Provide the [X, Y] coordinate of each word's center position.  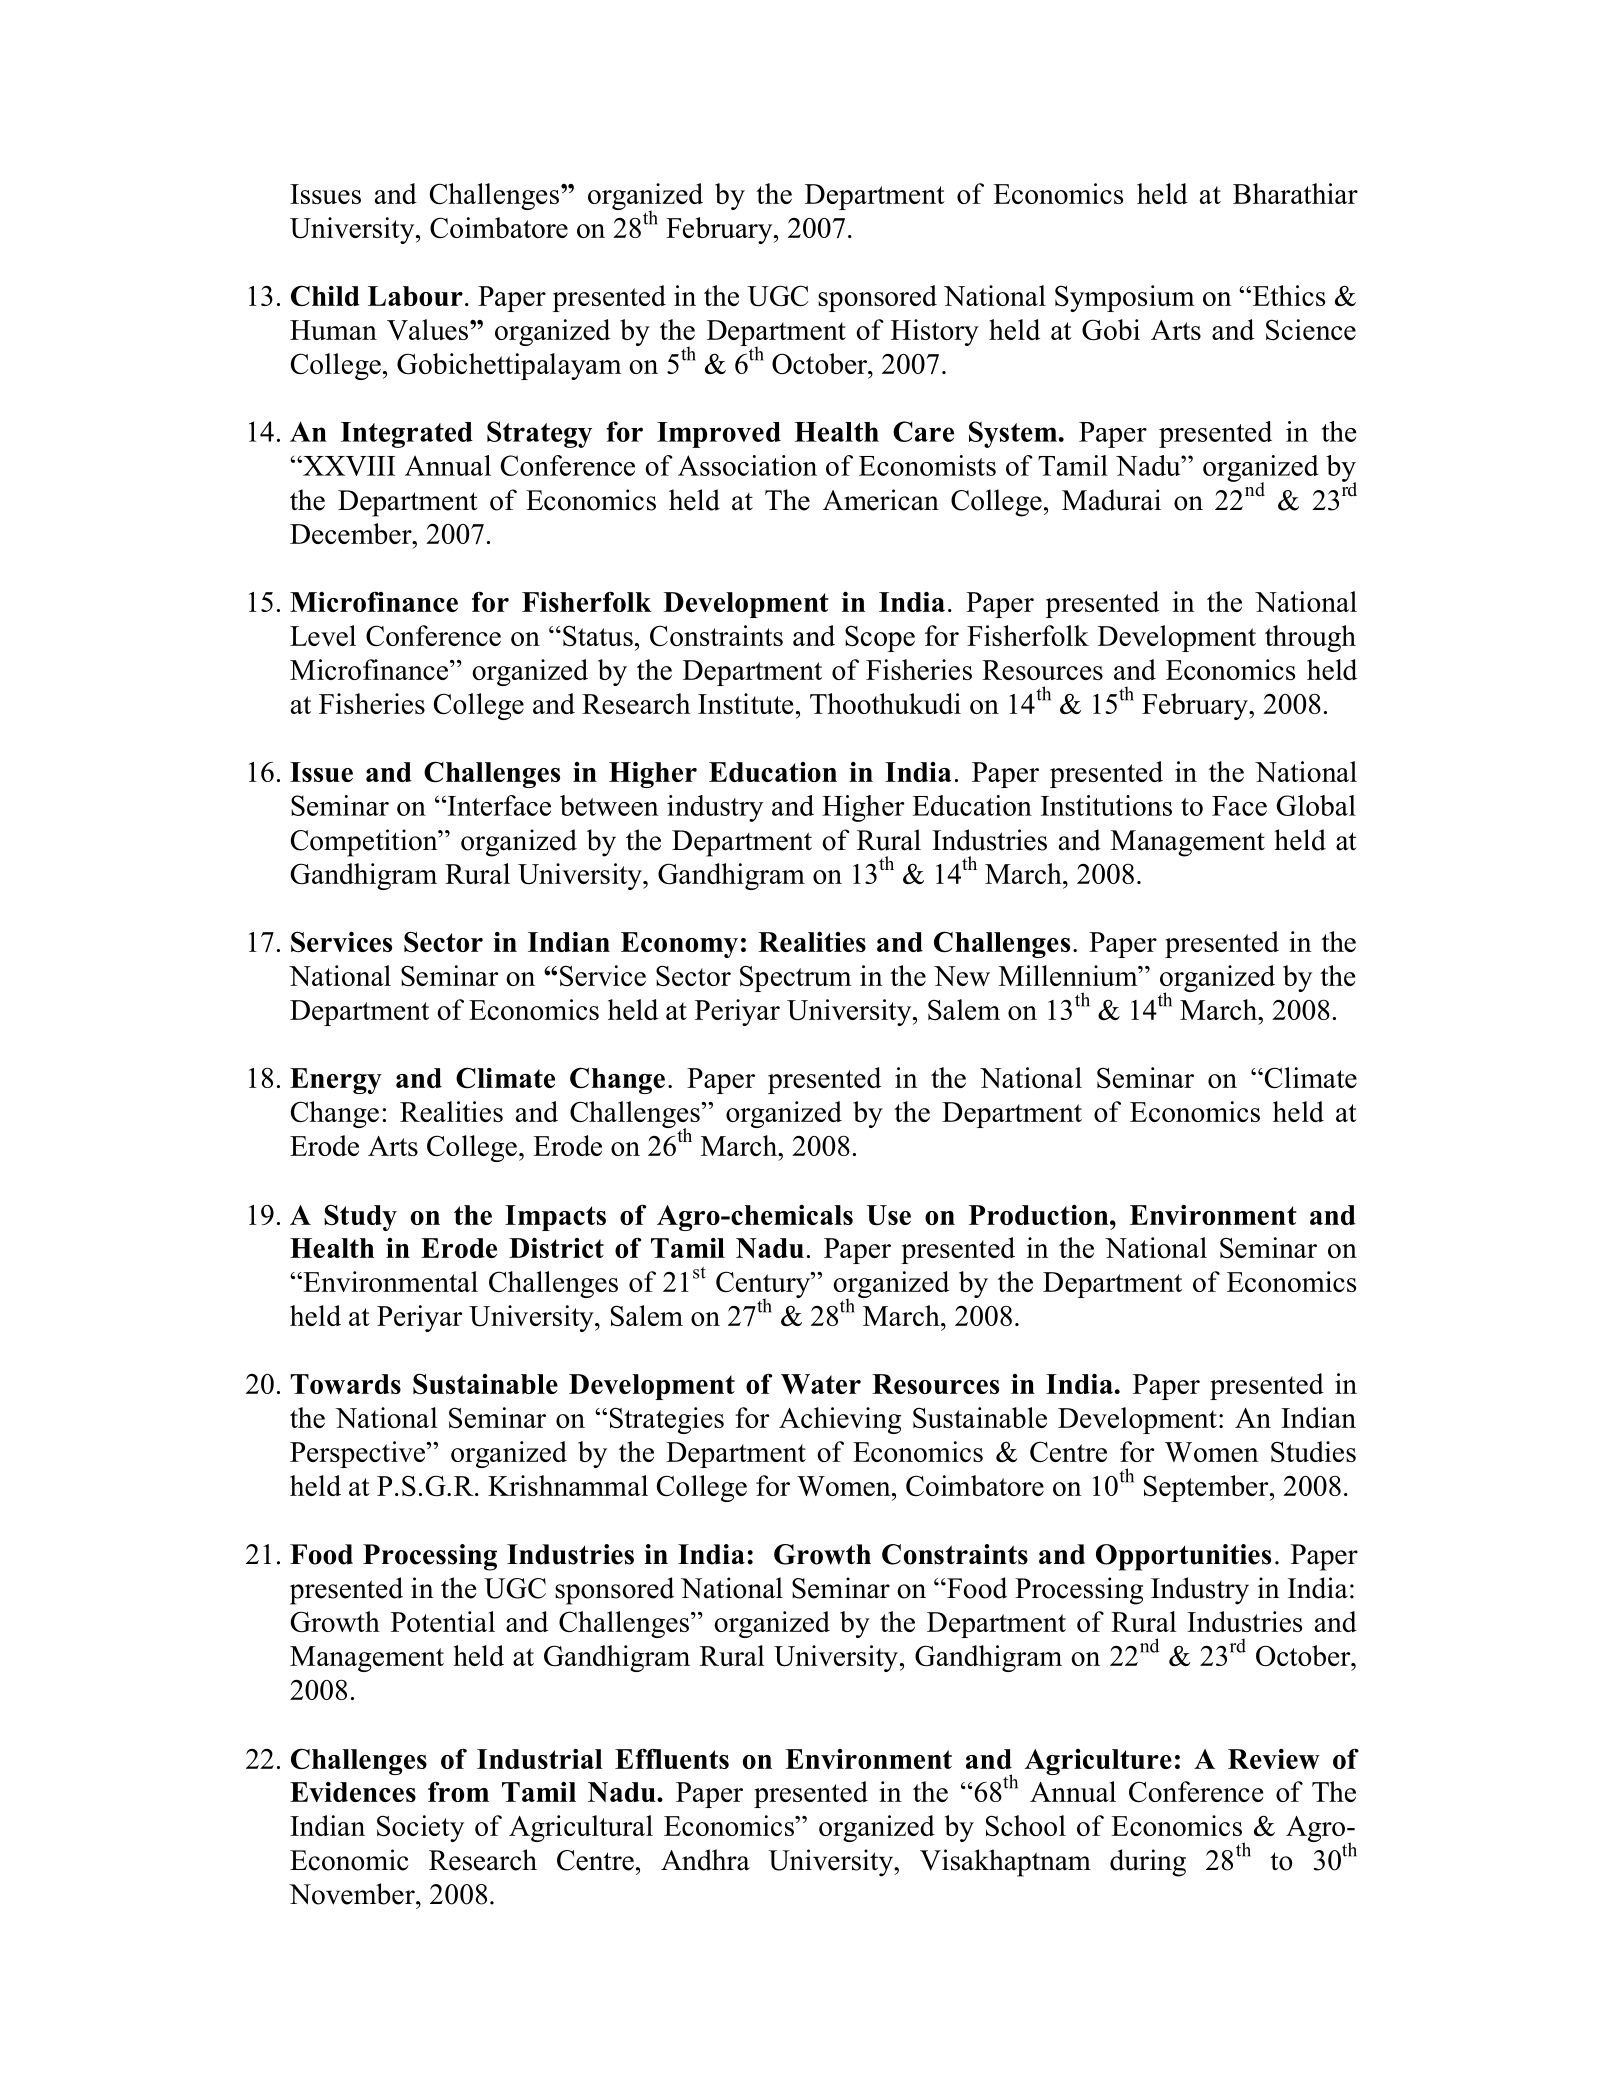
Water [821, 1384]
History [935, 332]
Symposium [1124, 298]
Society [420, 1828]
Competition [365, 843]
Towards [346, 1384]
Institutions [1106, 805]
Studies [1313, 1451]
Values [427, 329]
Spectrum [795, 978]
